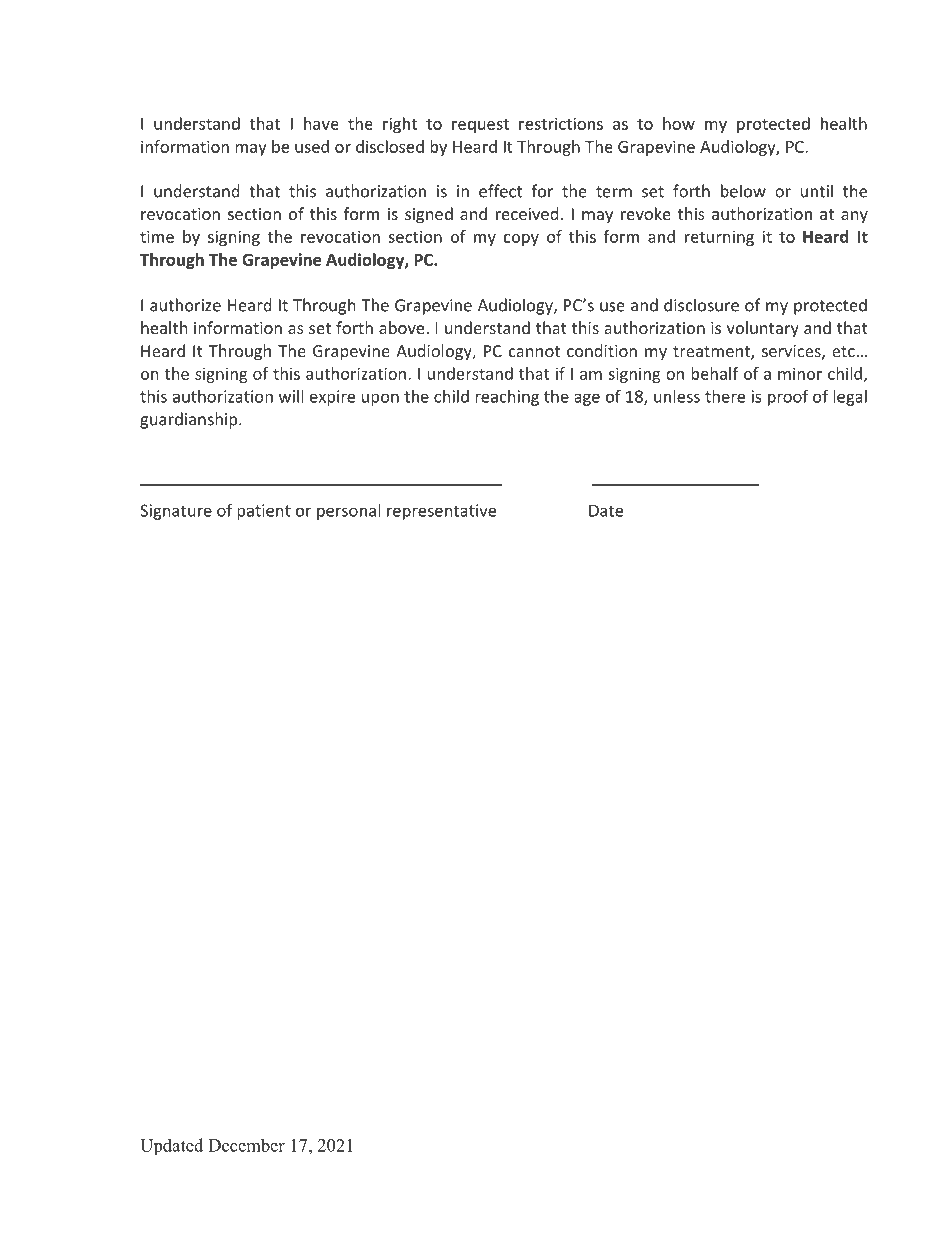 The height and width of the page is (1233, 952). What do you see at coordinates (507, 398) in the page?
I see `reaching` at bounding box center [507, 398].
